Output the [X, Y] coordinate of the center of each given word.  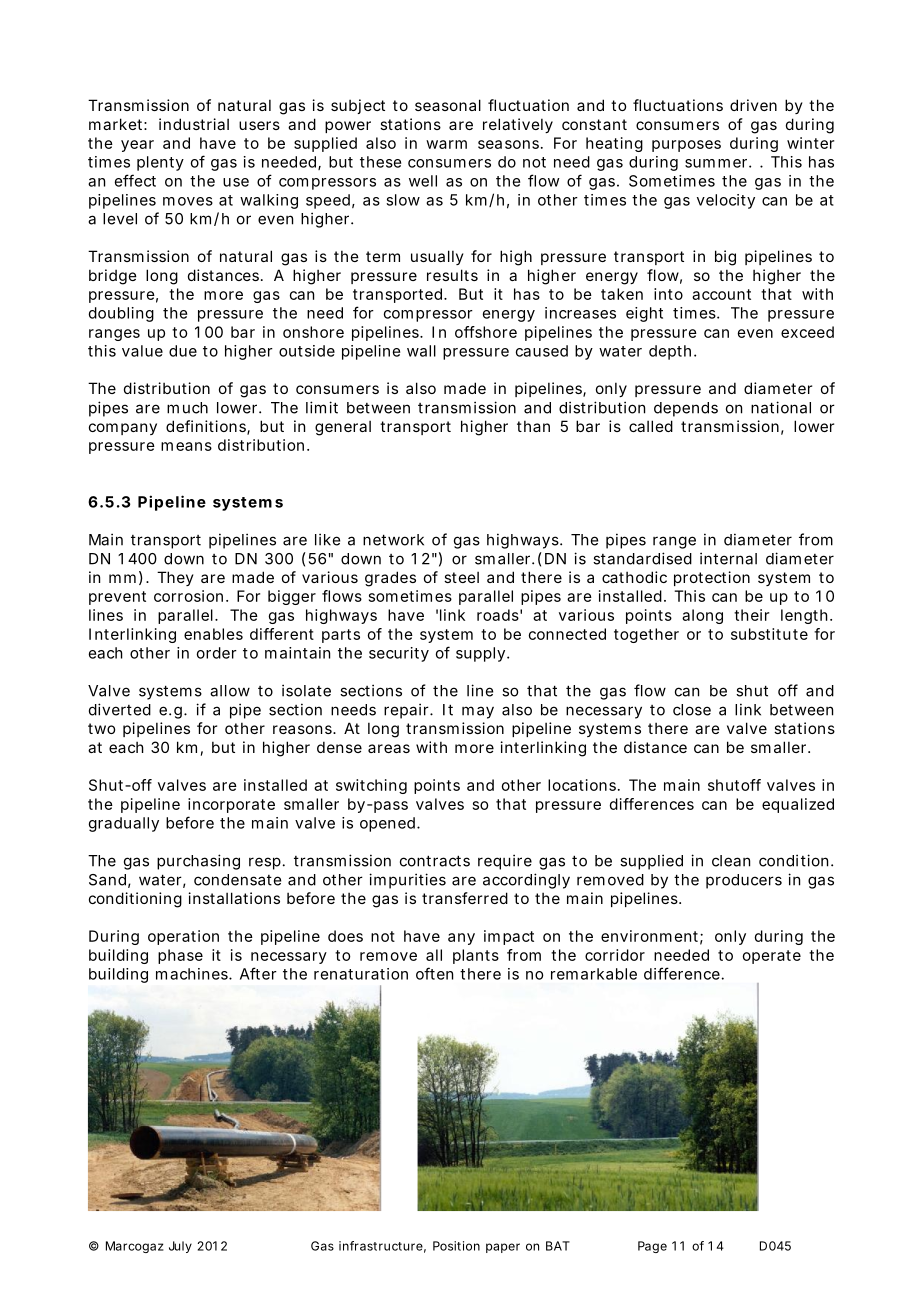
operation [183, 937]
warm [446, 144]
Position [456, 1246]
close [692, 710]
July [180, 1247]
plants [476, 956]
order [217, 653]
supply [482, 654]
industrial [194, 124]
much [187, 408]
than [533, 426]
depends [686, 409]
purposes [686, 146]
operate [772, 957]
